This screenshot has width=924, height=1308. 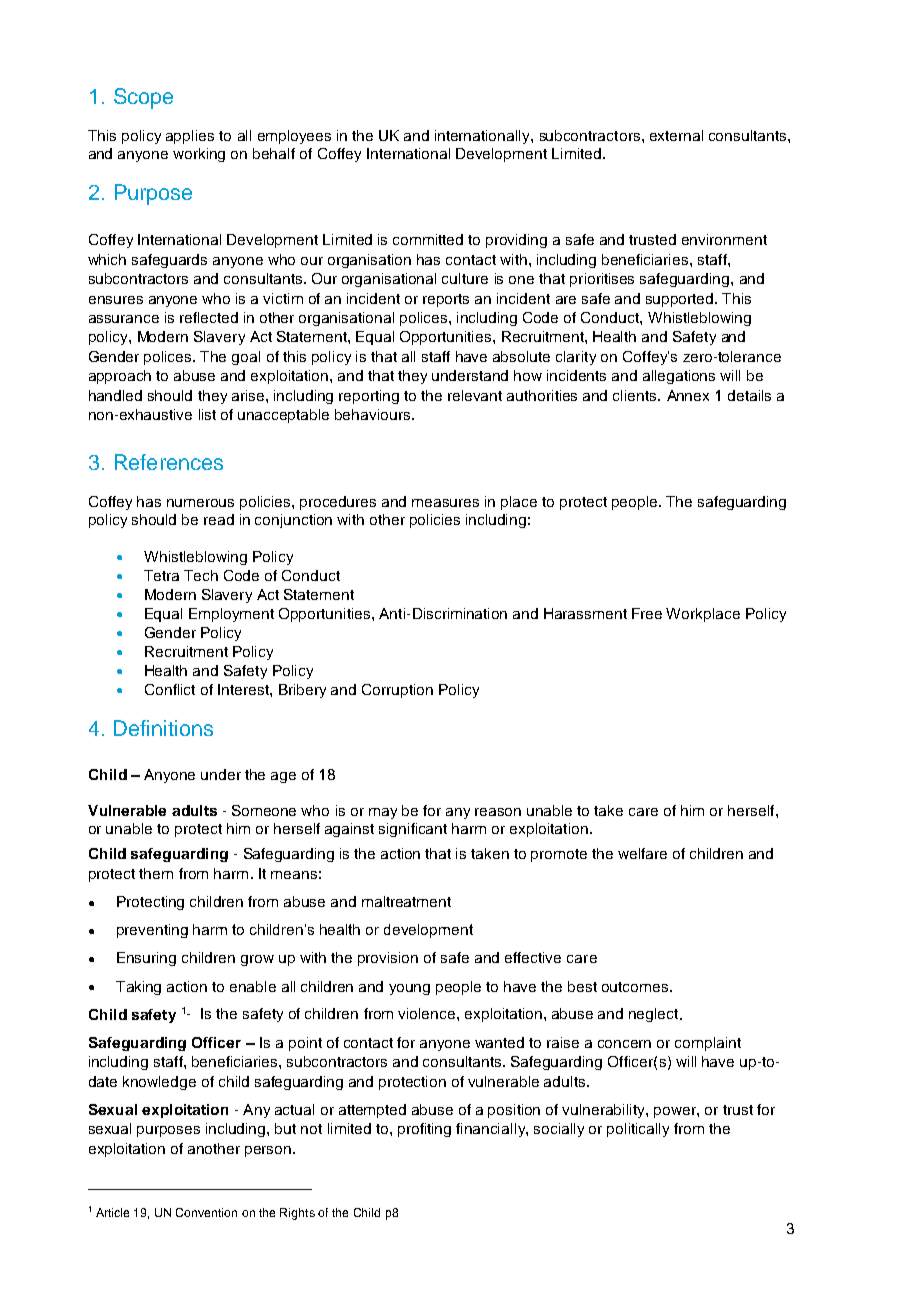 I want to click on committed, so click(x=428, y=239).
